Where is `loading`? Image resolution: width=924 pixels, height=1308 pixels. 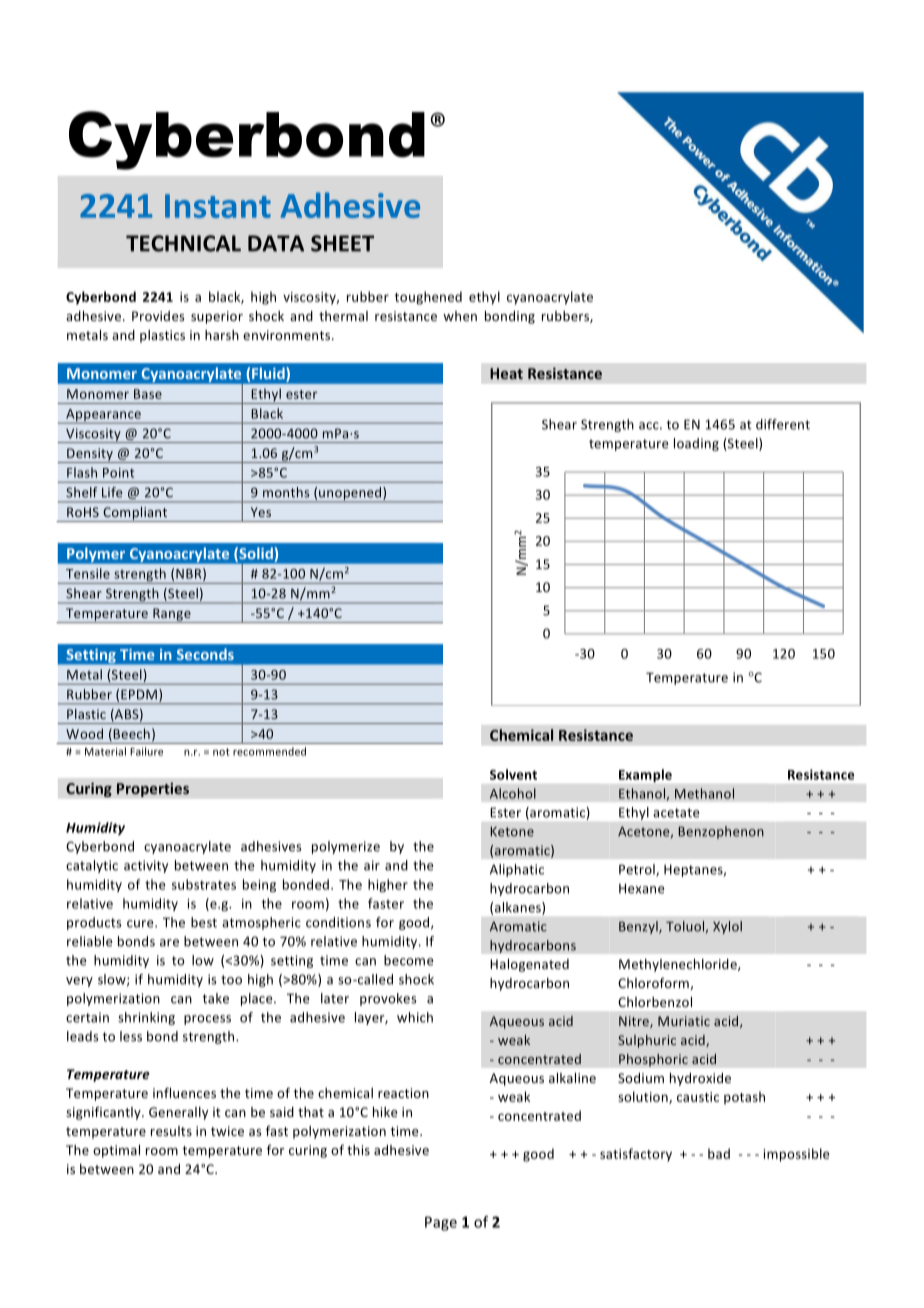 loading is located at coordinates (696, 444).
